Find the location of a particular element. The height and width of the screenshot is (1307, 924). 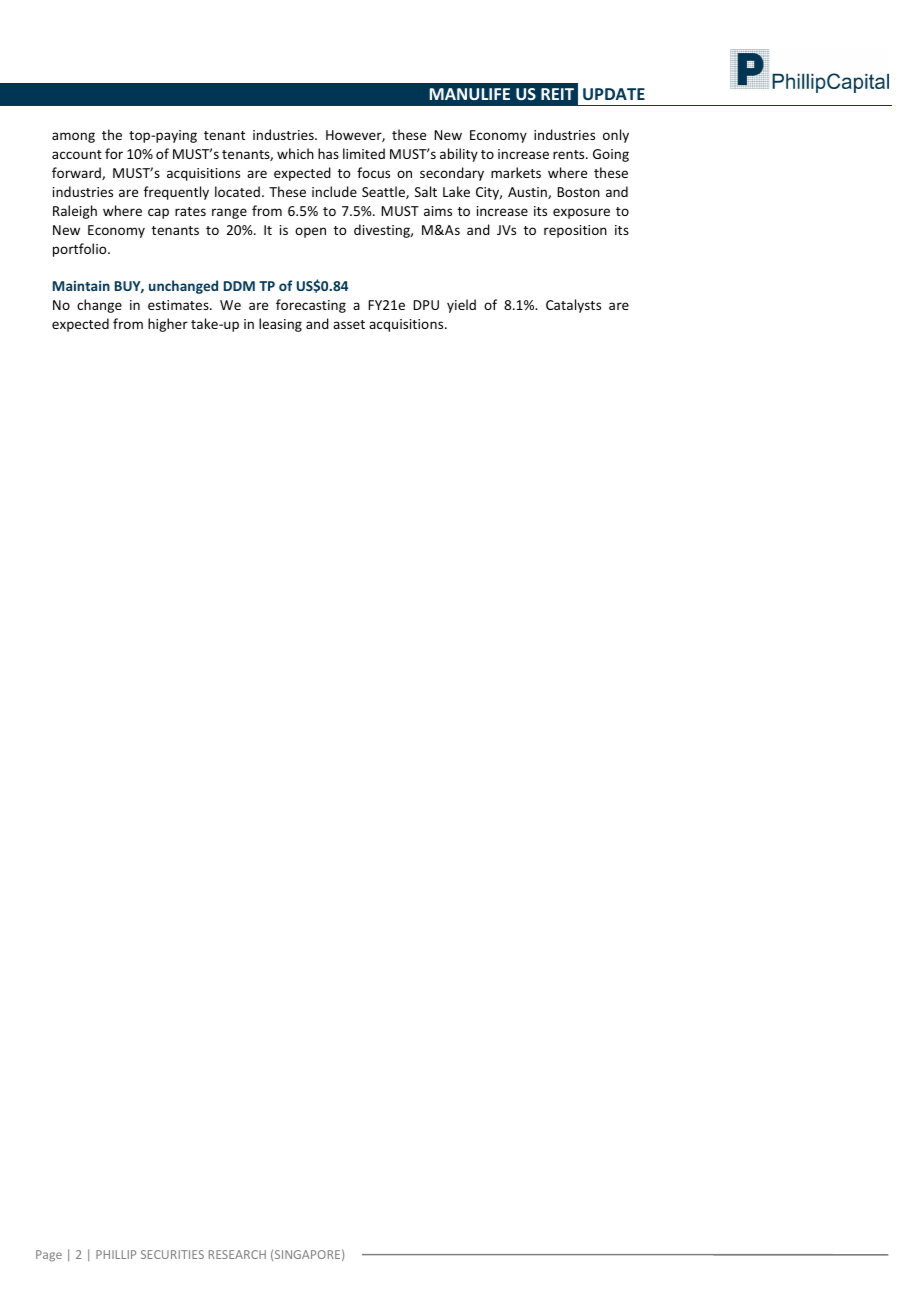

rents is located at coordinates (570, 154).
